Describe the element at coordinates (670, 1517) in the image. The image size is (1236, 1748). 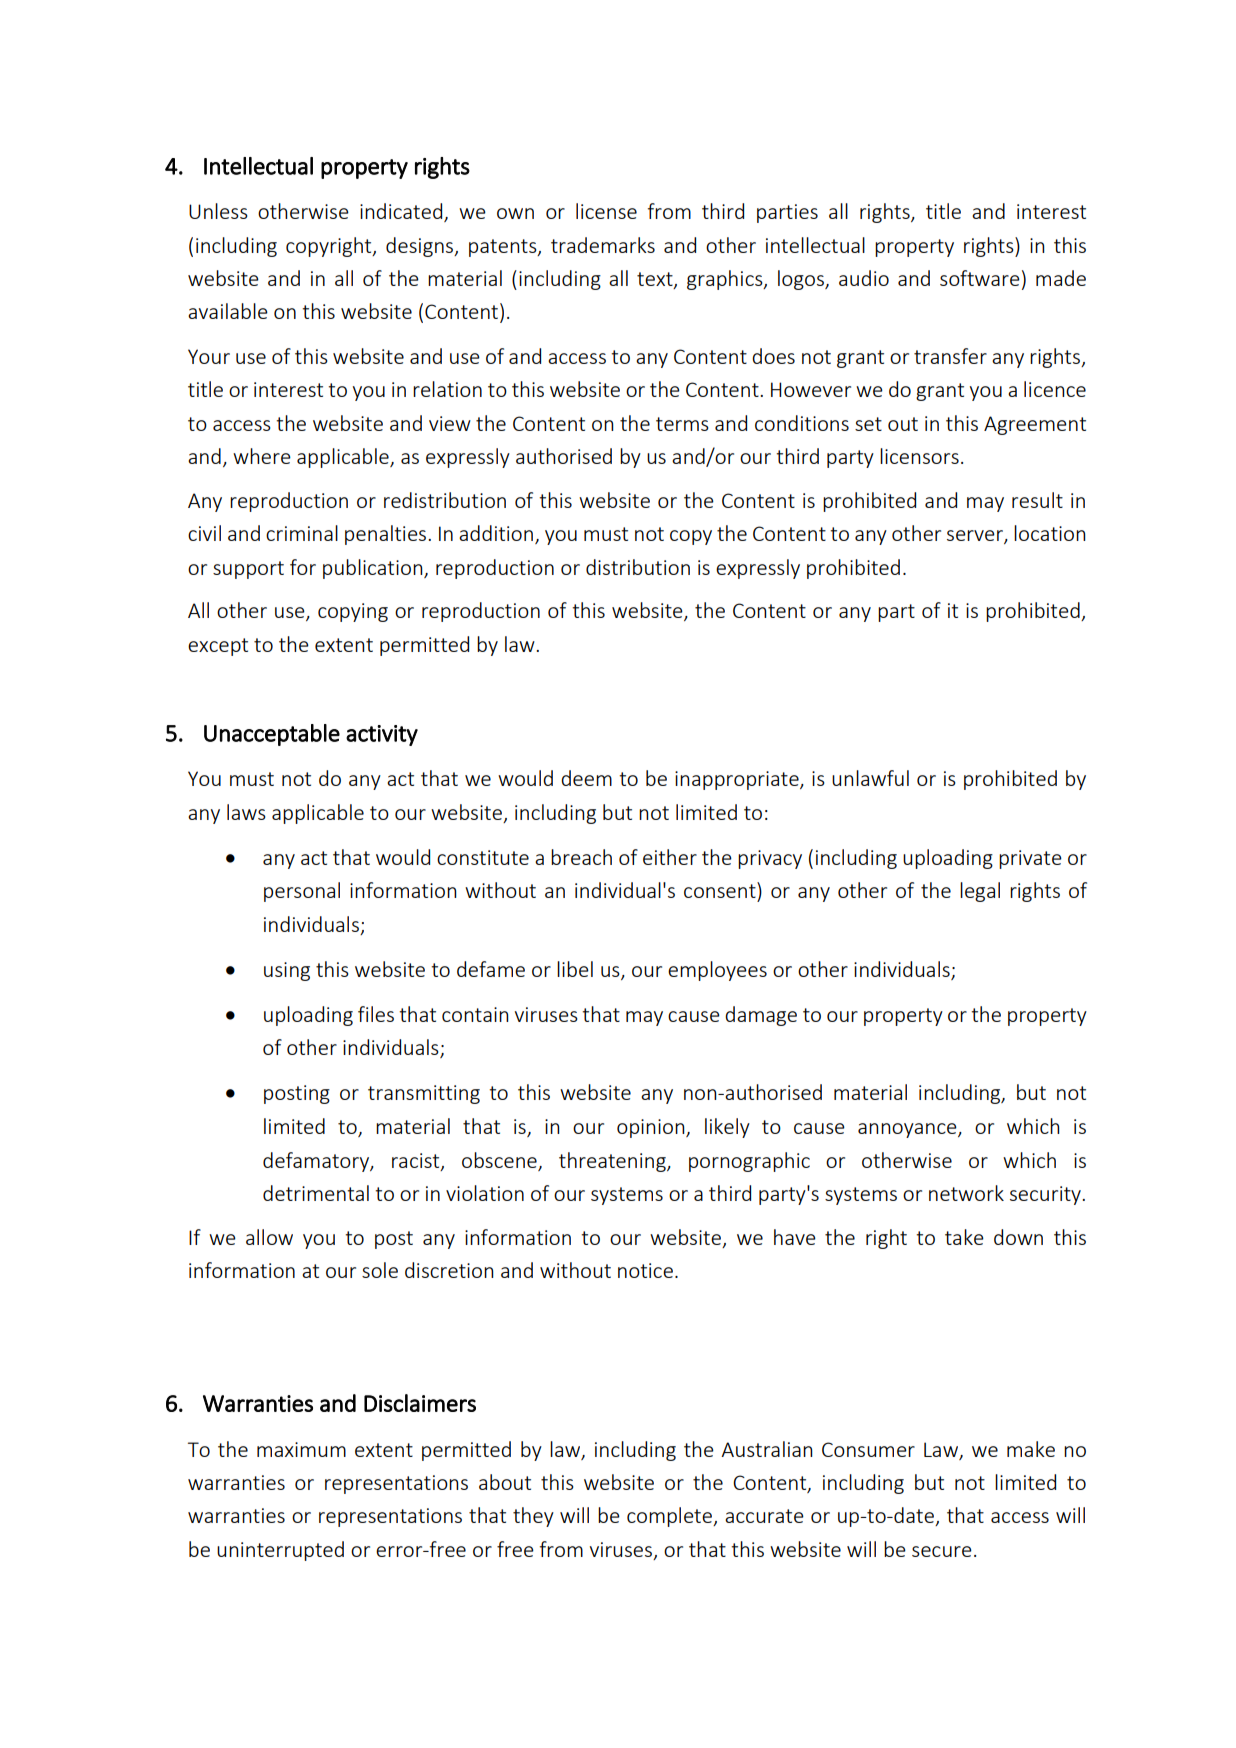
I see `complete` at that location.
